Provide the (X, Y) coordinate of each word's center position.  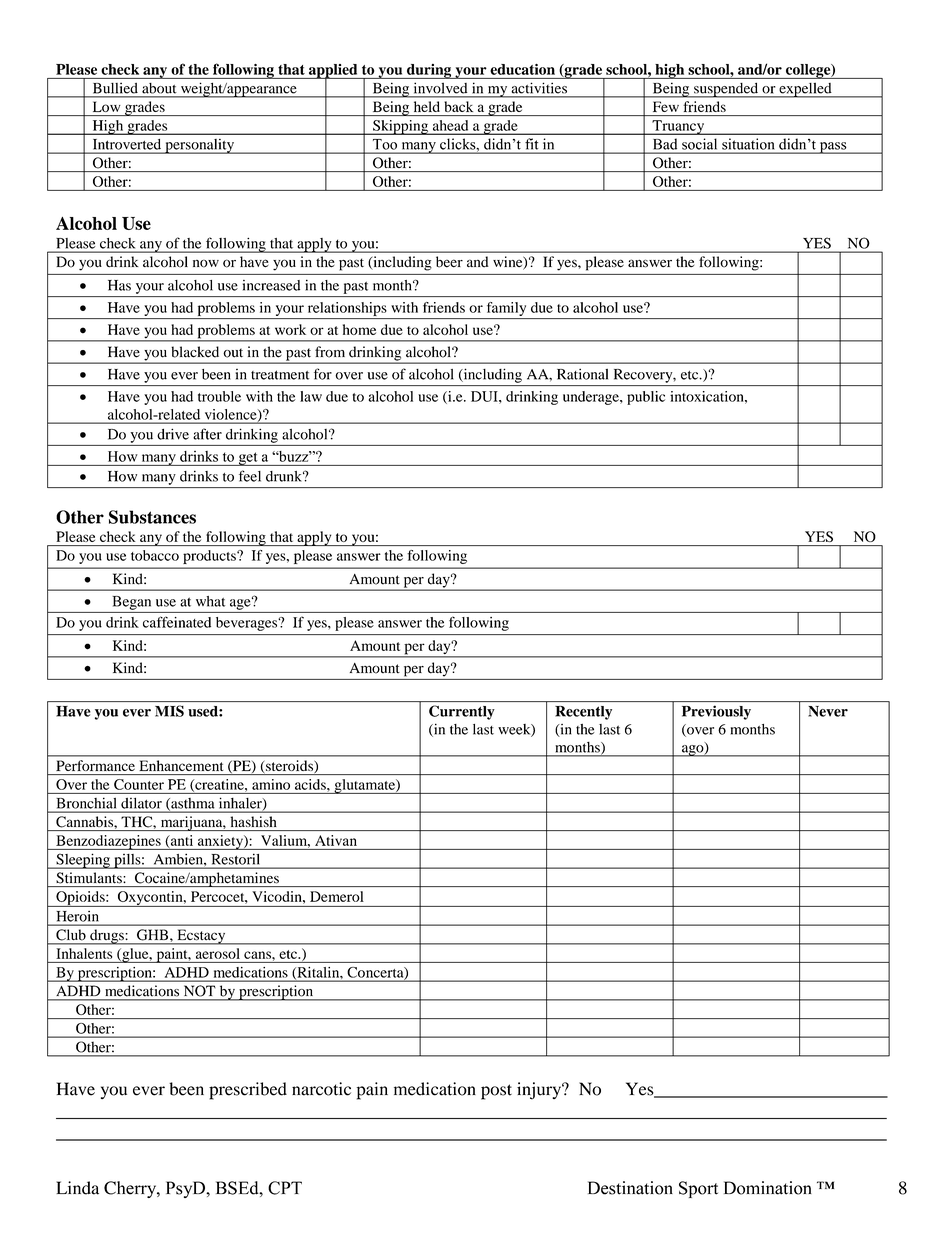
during (429, 71)
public (646, 398)
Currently (461, 712)
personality (199, 146)
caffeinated (177, 622)
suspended (726, 90)
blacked (195, 352)
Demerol (336, 896)
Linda (77, 1188)
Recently (583, 713)
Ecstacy (201, 937)
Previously (716, 713)
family (506, 309)
